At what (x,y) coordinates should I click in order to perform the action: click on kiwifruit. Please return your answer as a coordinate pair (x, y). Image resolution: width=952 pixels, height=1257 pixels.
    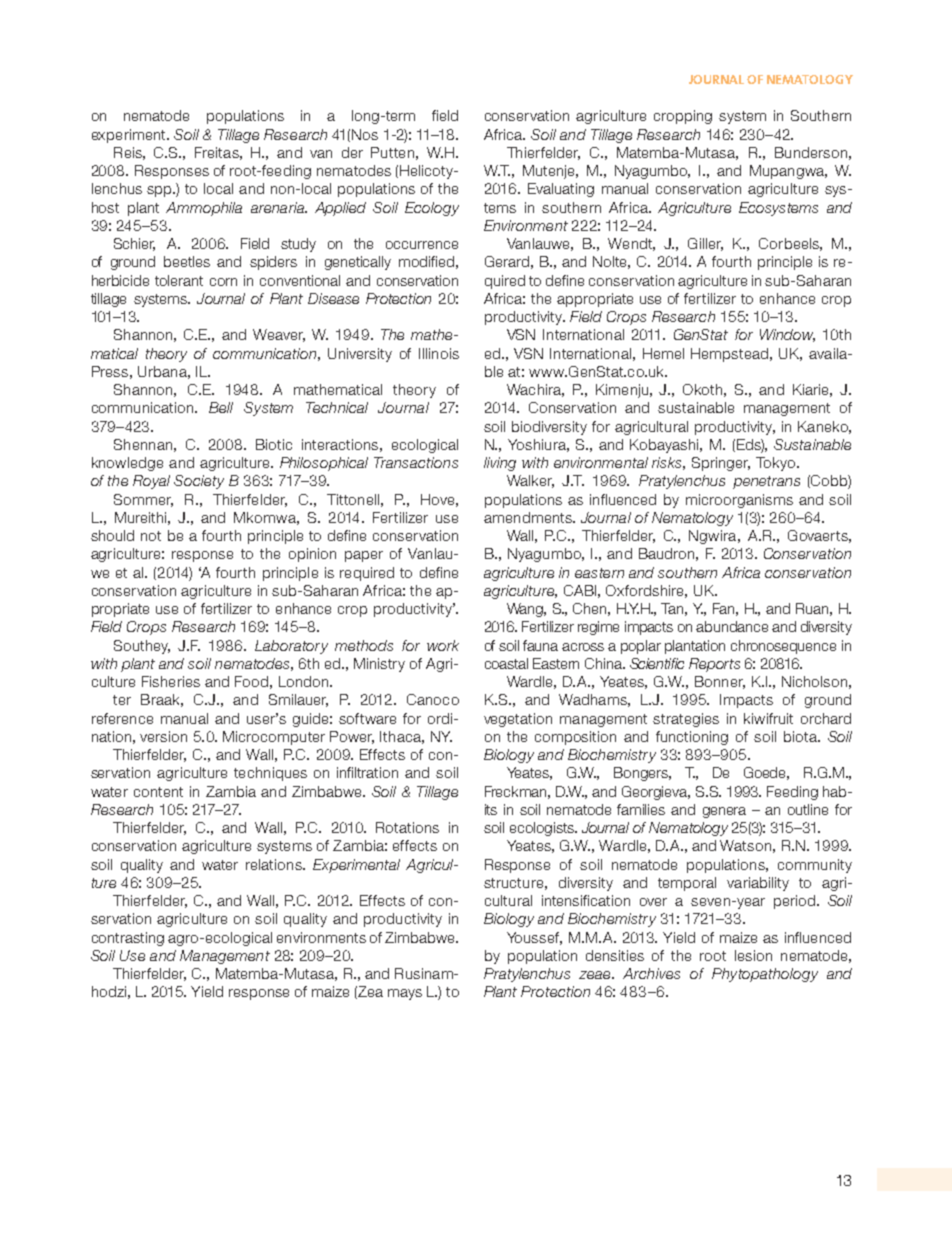
    Looking at the image, I should click on (768, 718).
